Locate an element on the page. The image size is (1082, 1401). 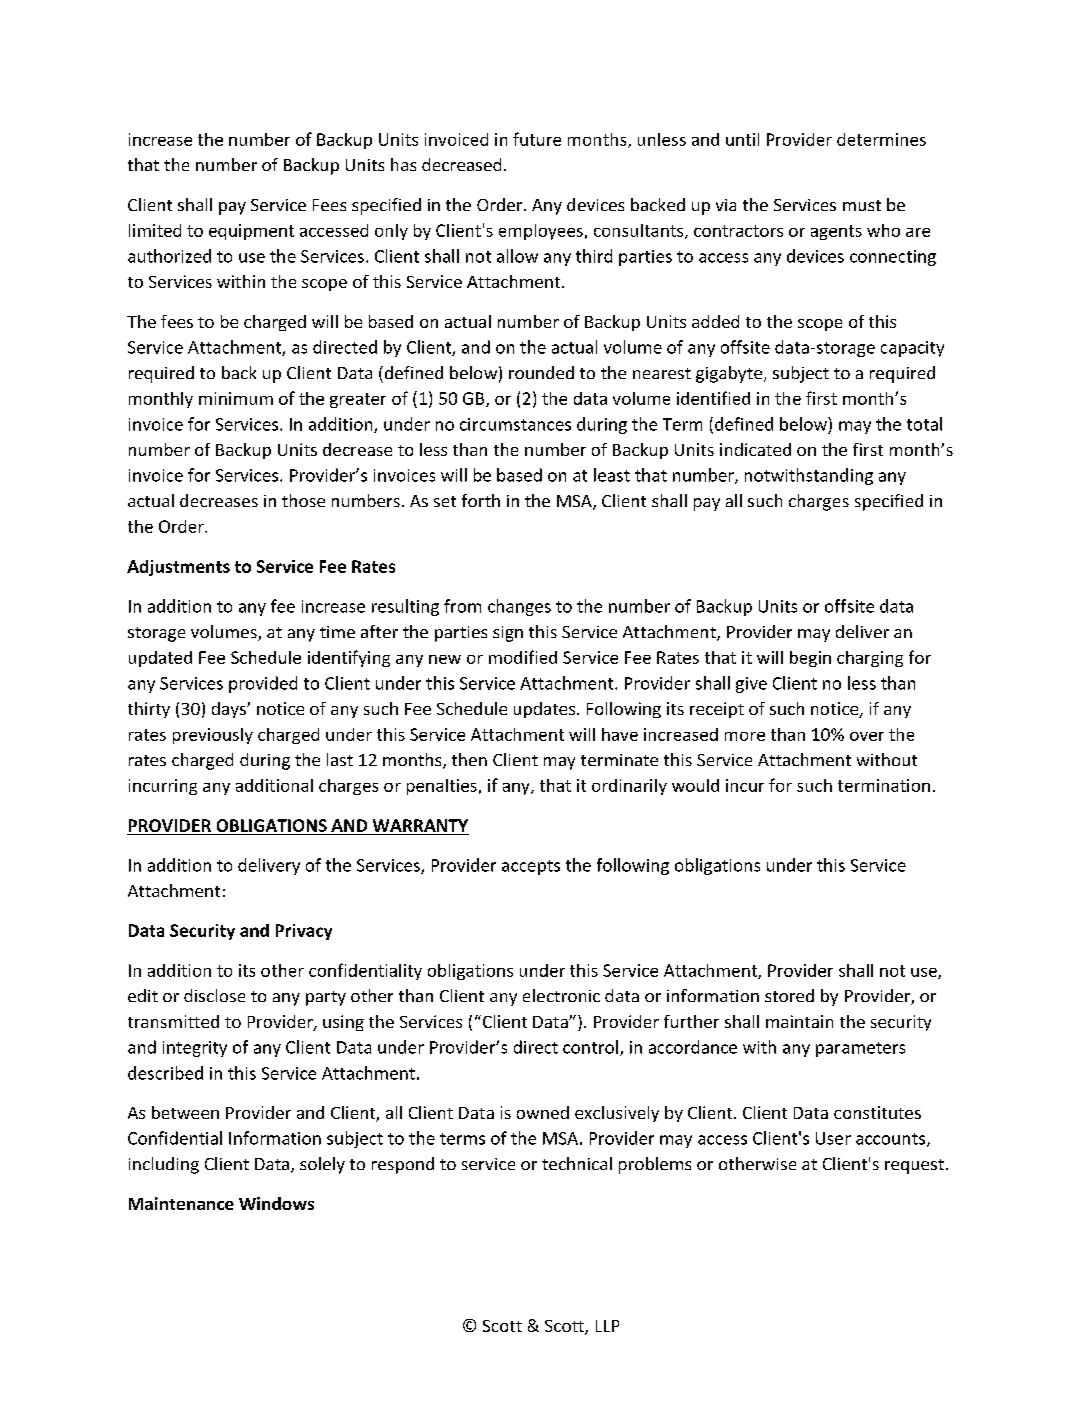
minimum is located at coordinates (236, 398).
